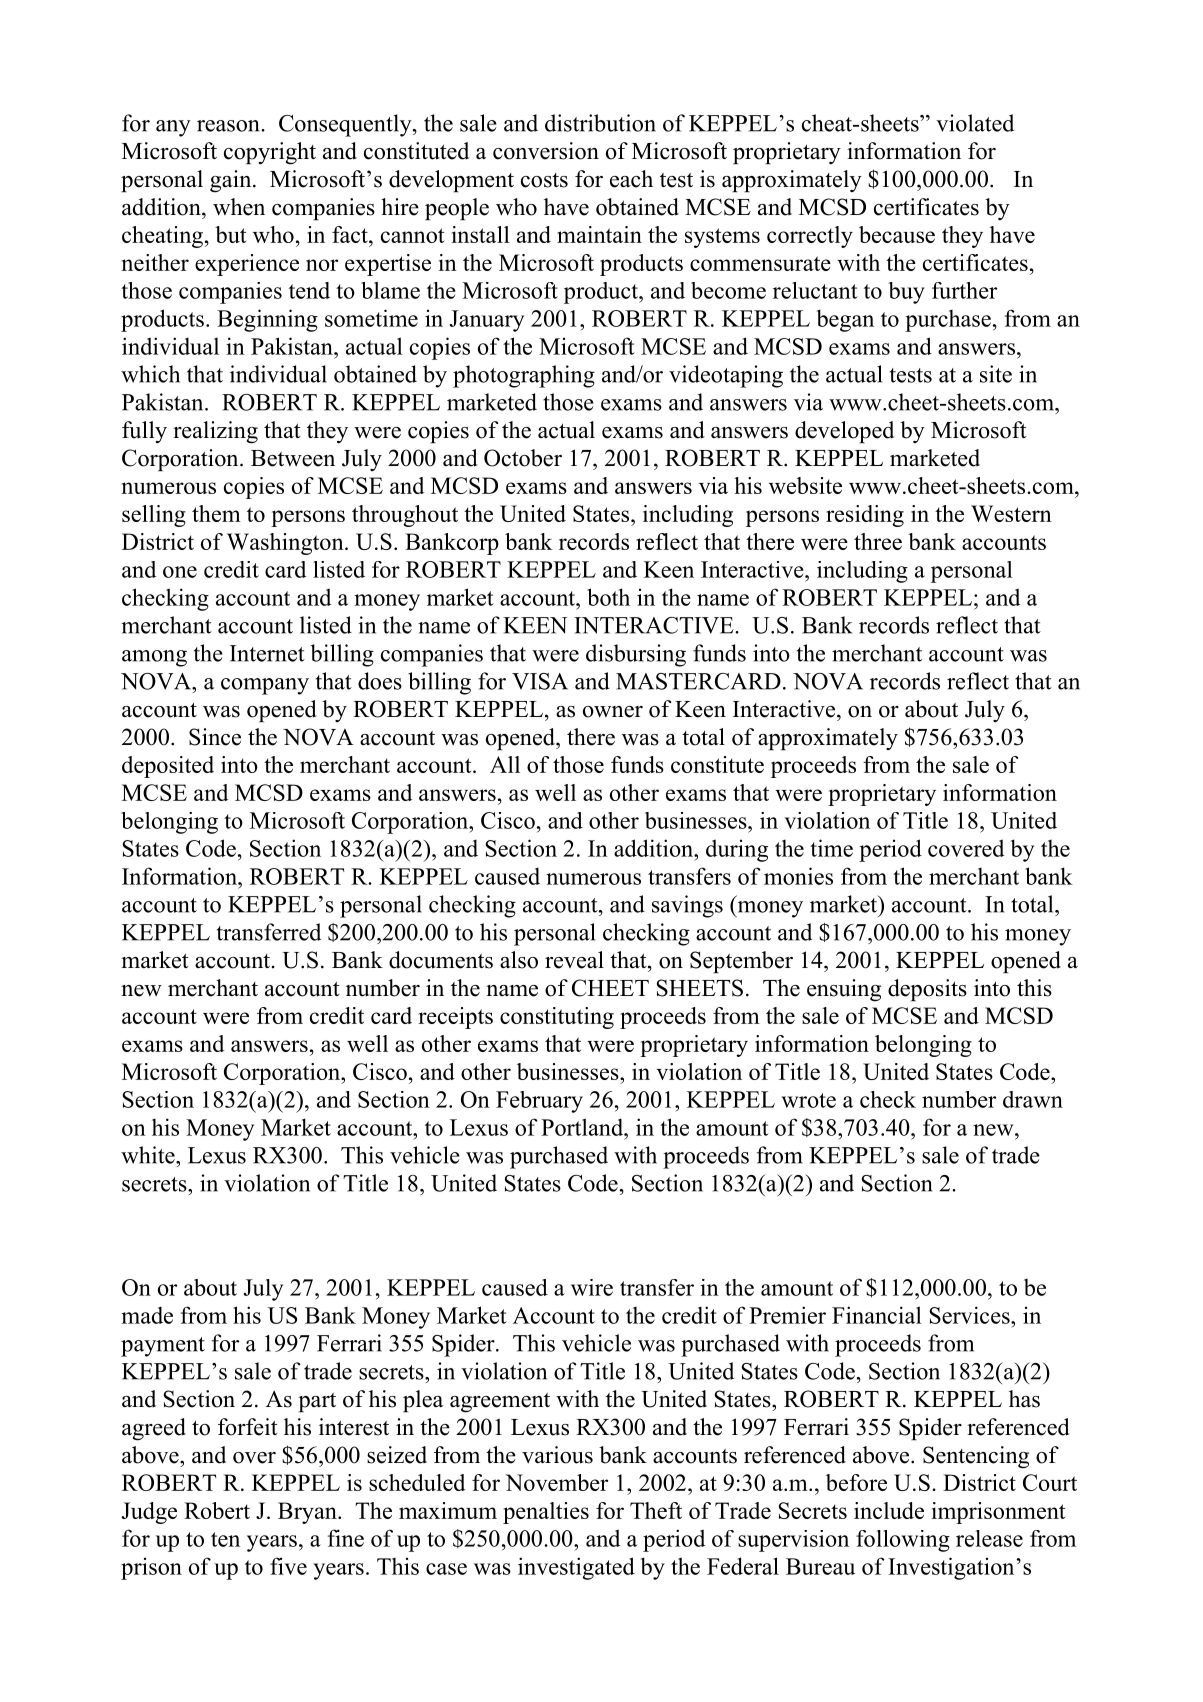 The height and width of the image is (1702, 1203). What do you see at coordinates (308, 1513) in the image?
I see `Bryan` at bounding box center [308, 1513].
